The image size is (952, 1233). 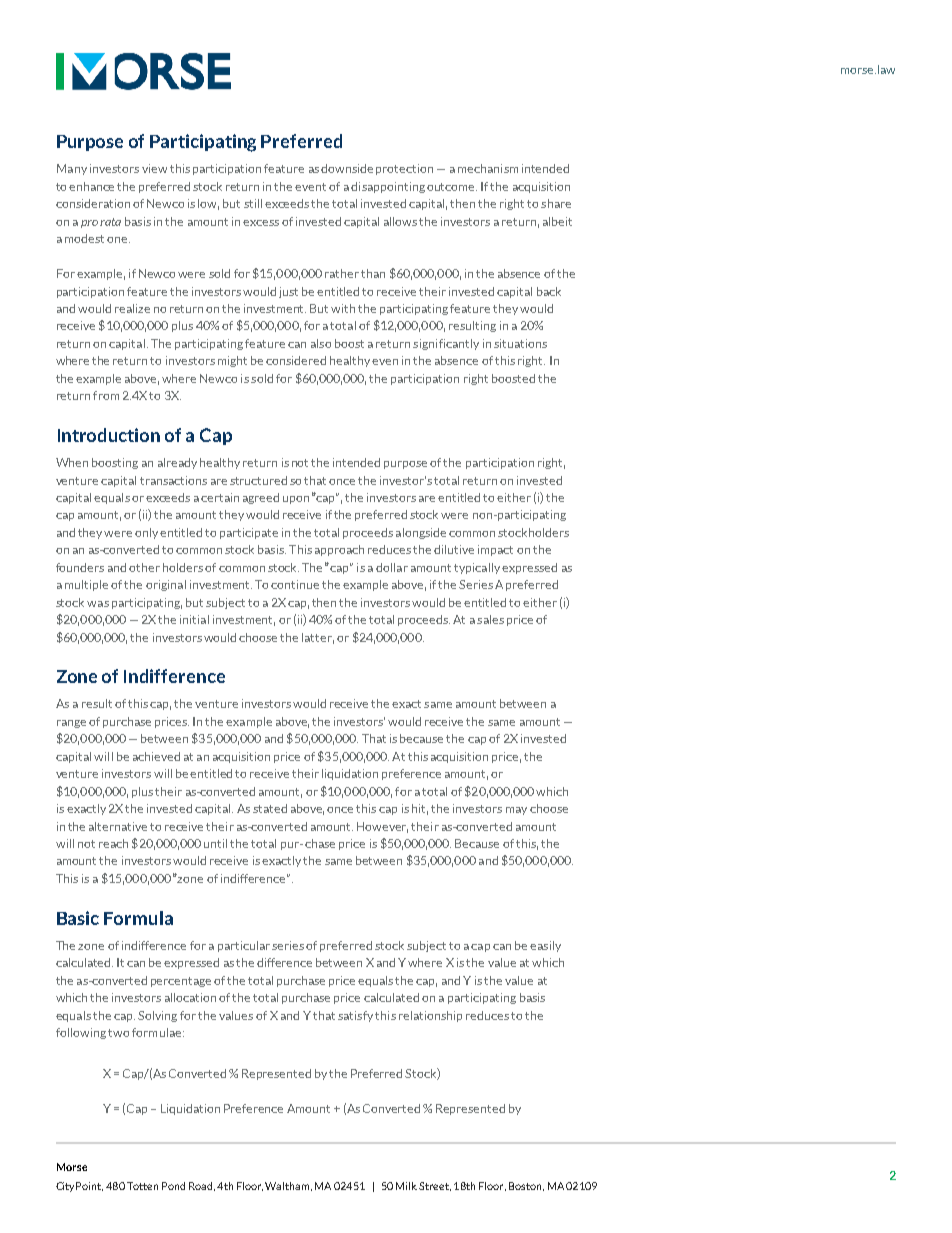 I want to click on mechanism, so click(x=488, y=168).
